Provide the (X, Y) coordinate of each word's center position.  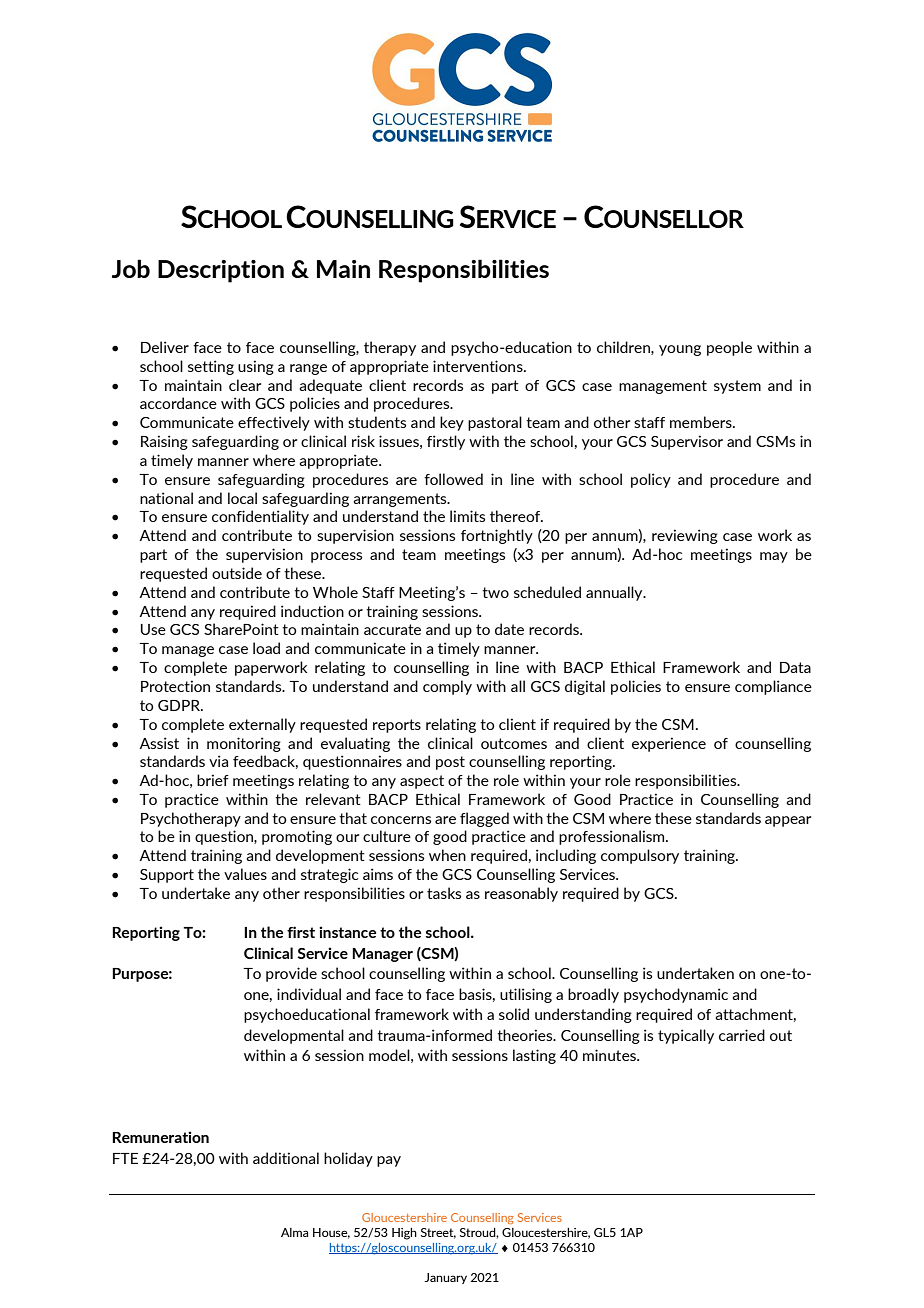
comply (447, 687)
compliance (773, 687)
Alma (294, 1232)
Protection (175, 686)
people (729, 348)
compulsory (640, 856)
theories (526, 1035)
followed (453, 479)
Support (167, 876)
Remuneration (160, 1137)
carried (742, 1035)
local (242, 498)
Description (221, 271)
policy (651, 480)
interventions (479, 366)
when (447, 855)
